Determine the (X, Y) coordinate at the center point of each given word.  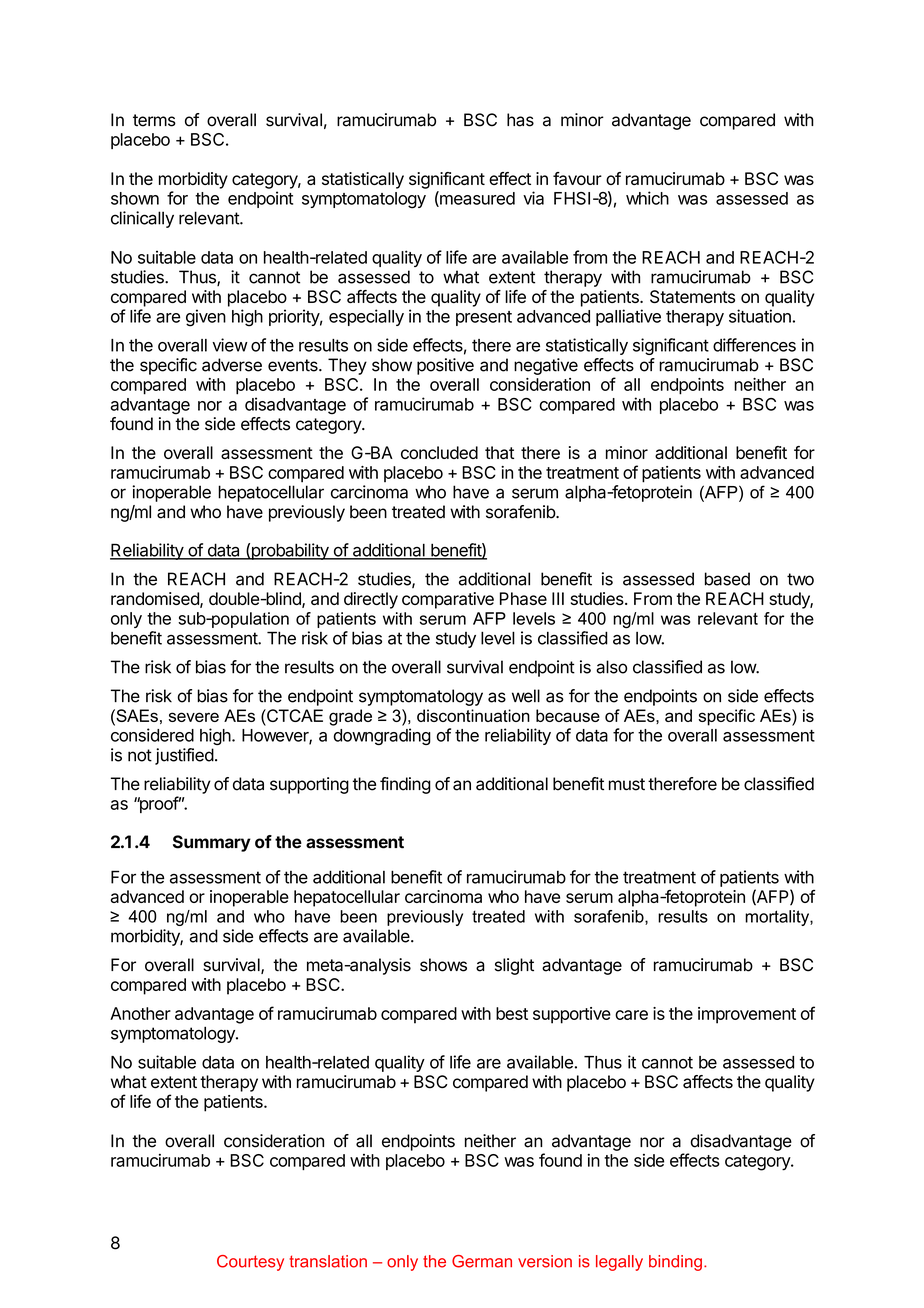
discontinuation (473, 715)
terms (154, 120)
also (611, 667)
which (647, 198)
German (482, 1261)
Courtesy (250, 1263)
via (533, 198)
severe (194, 717)
